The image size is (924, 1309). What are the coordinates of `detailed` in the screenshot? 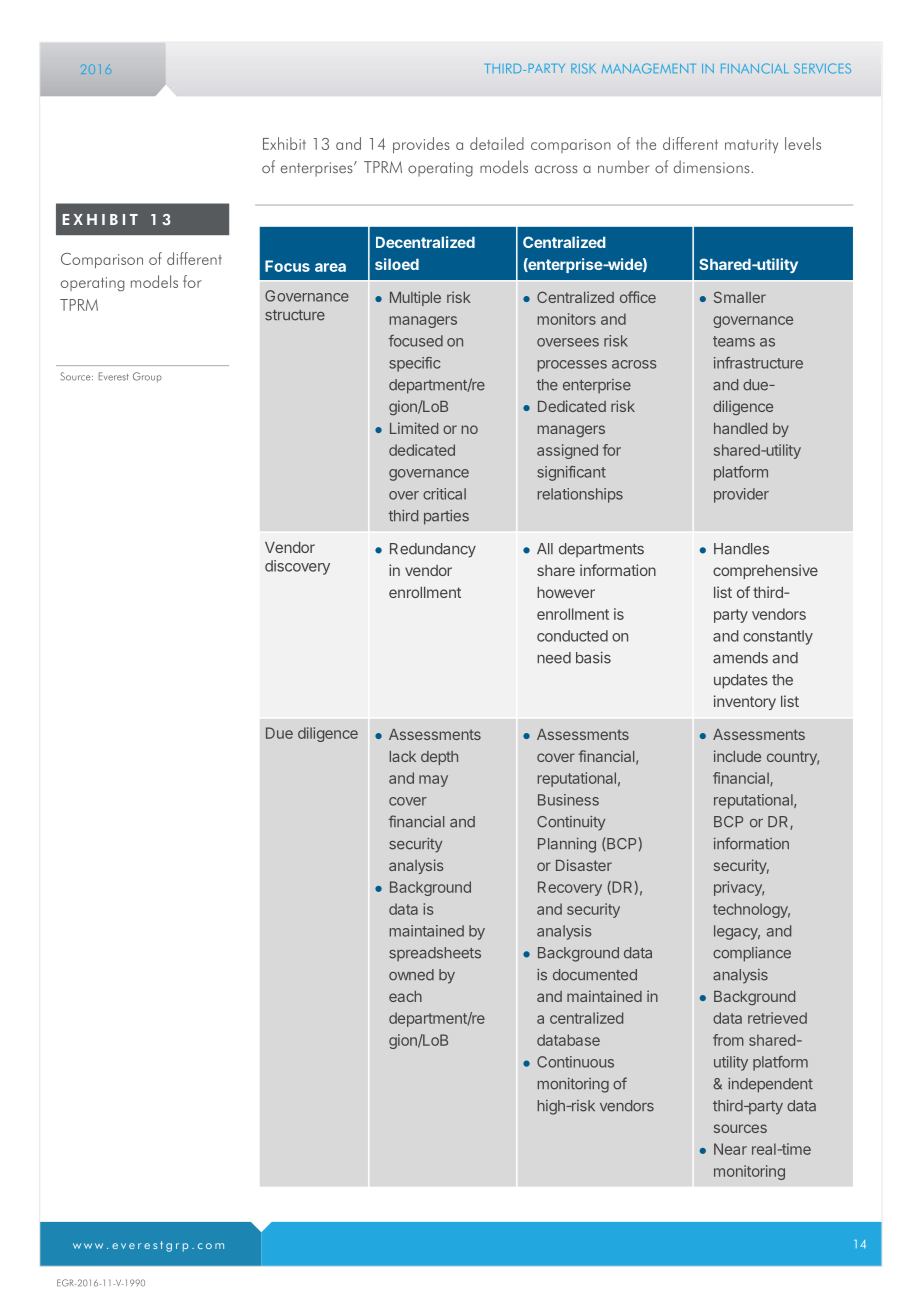 It's located at (497, 143).
